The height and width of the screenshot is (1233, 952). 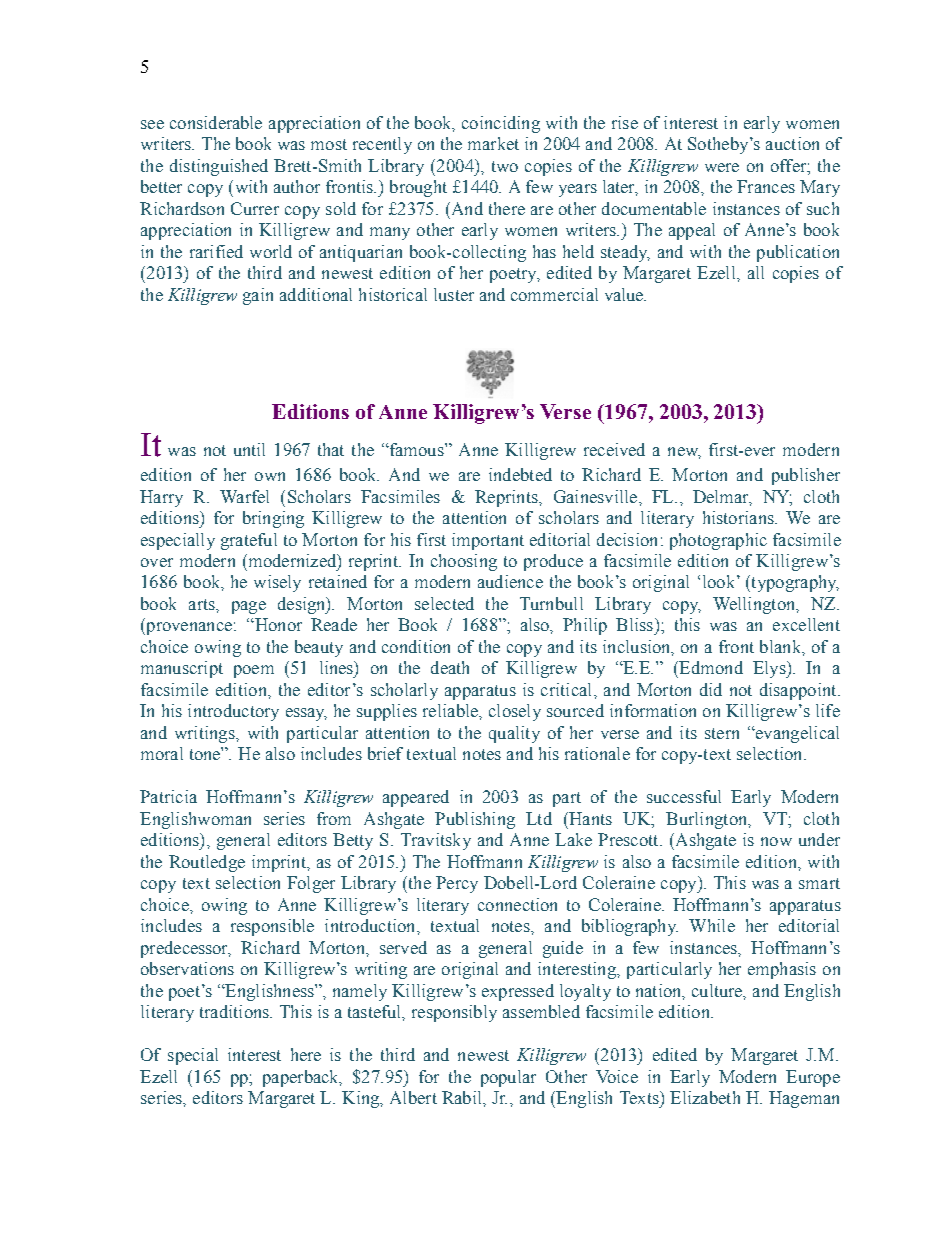 I want to click on popular, so click(x=508, y=1078).
